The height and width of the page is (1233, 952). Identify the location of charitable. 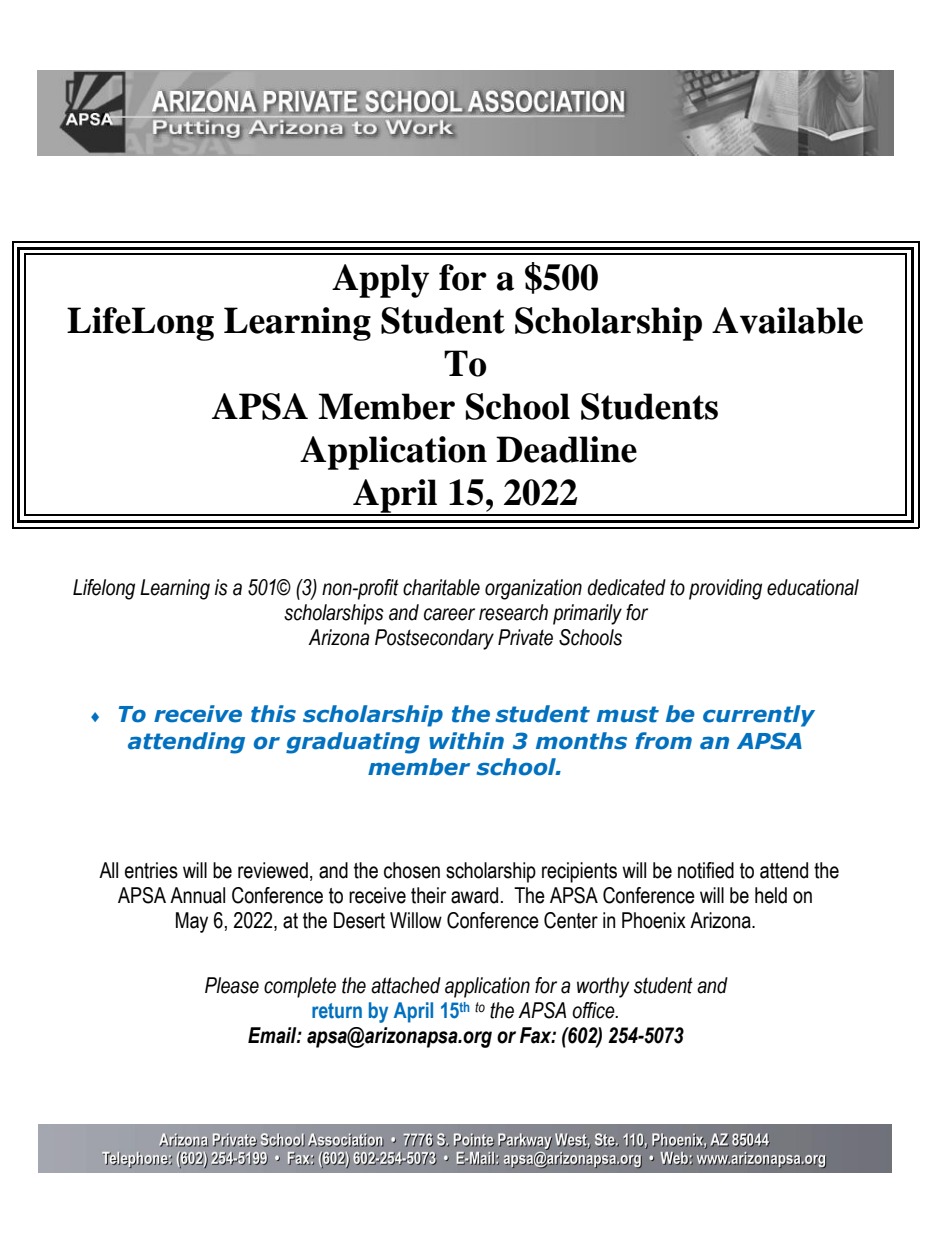
(441, 587).
